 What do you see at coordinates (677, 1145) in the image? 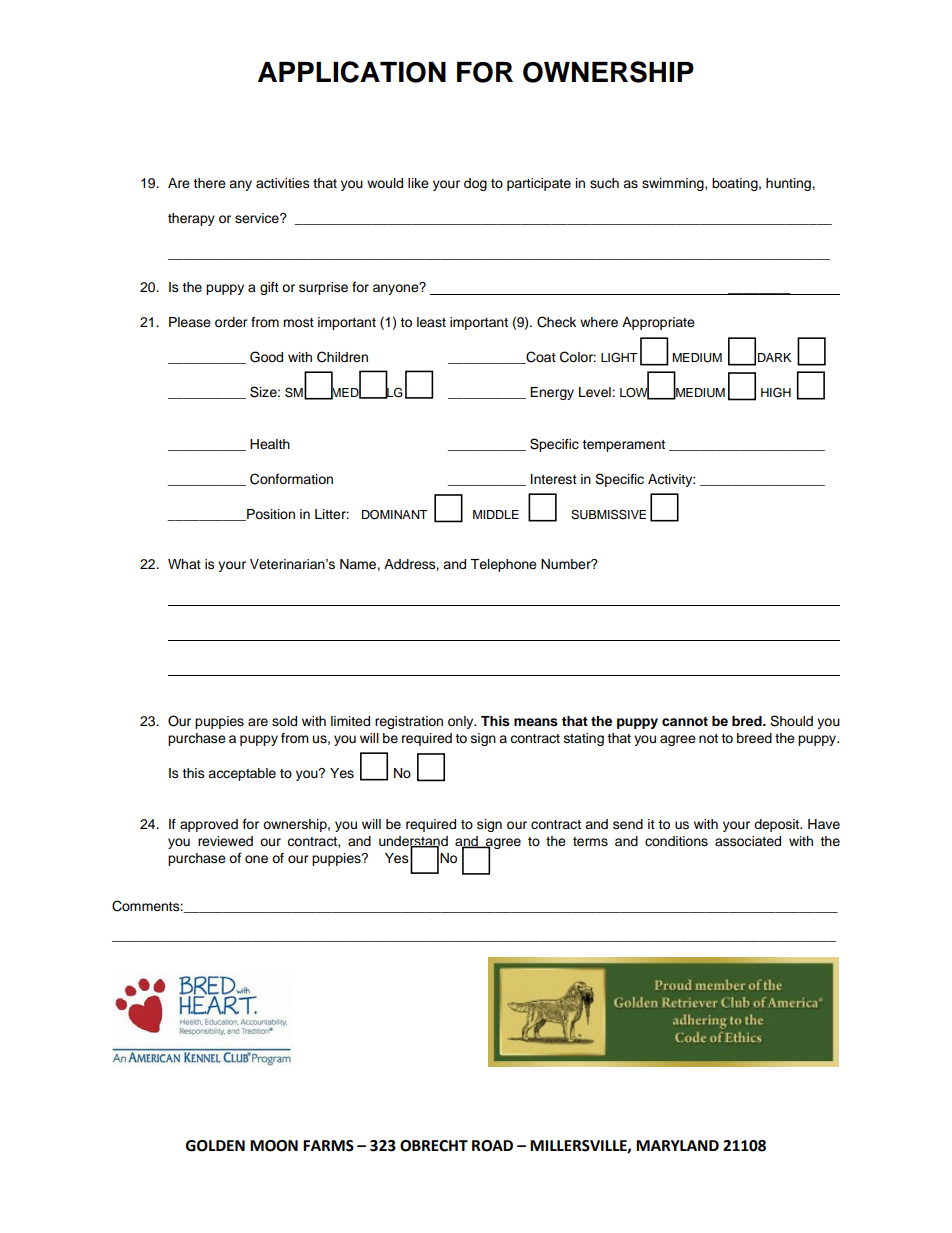
I see `MARYLAND` at bounding box center [677, 1145].
